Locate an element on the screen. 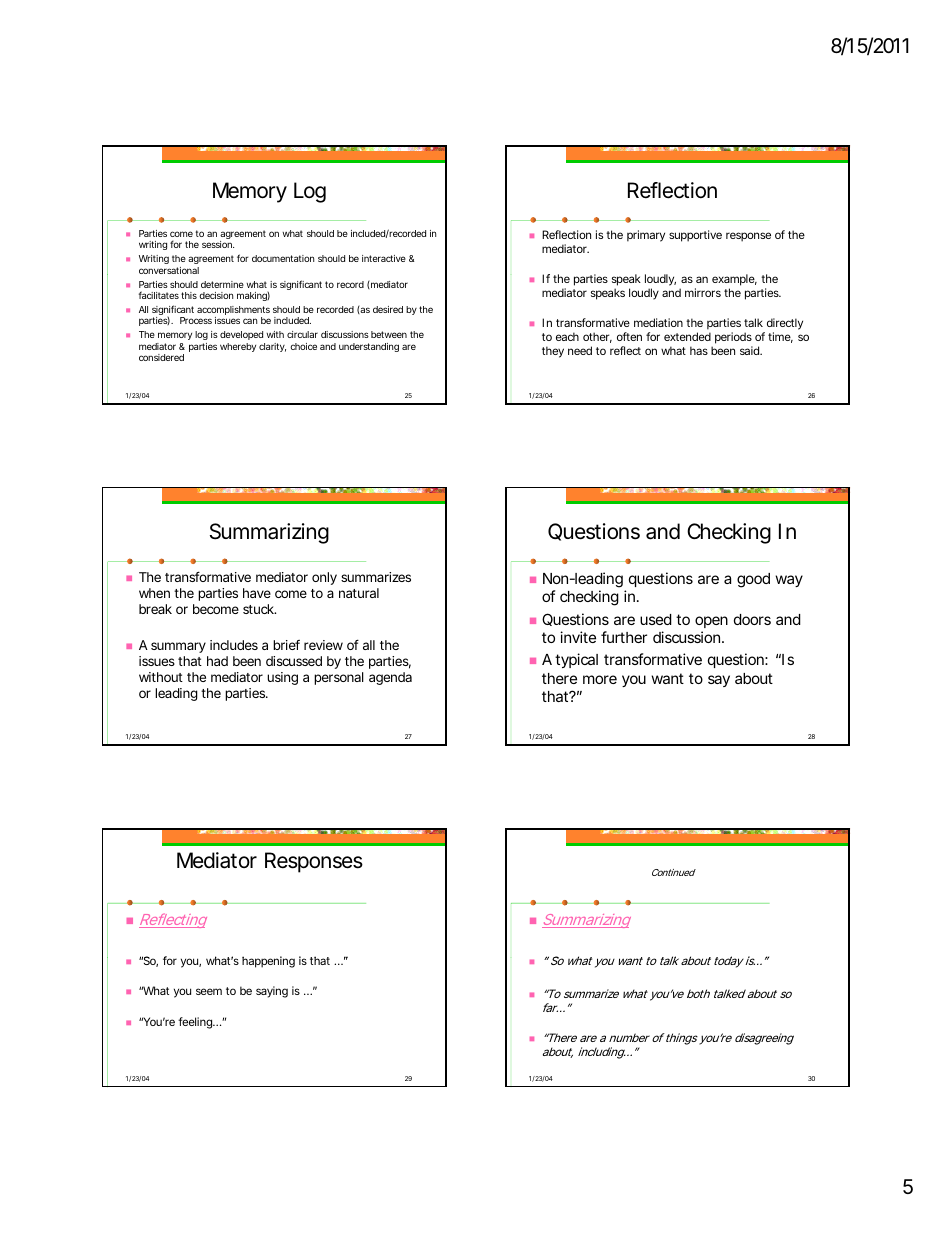 The height and width of the screenshot is (1233, 952). seem is located at coordinates (209, 991).
